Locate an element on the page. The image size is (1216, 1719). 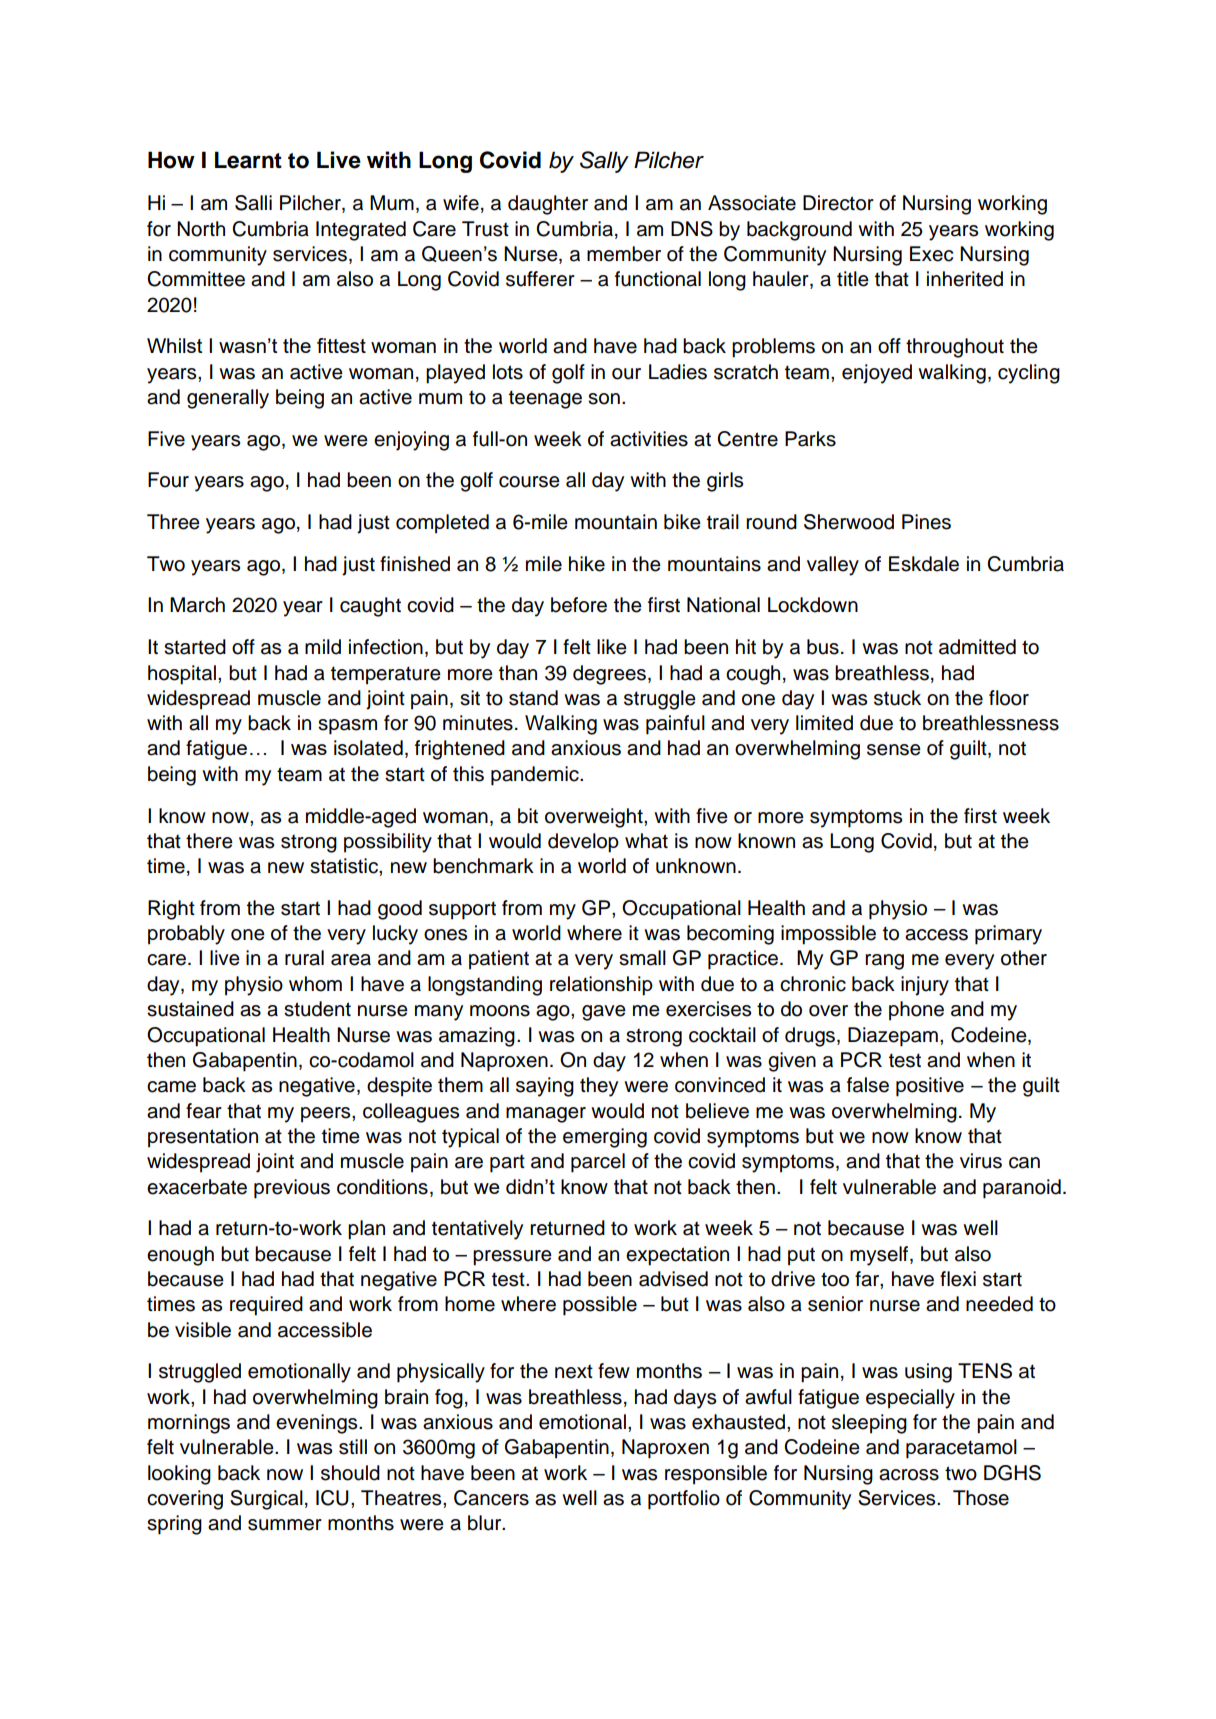
Sally is located at coordinates (604, 162).
